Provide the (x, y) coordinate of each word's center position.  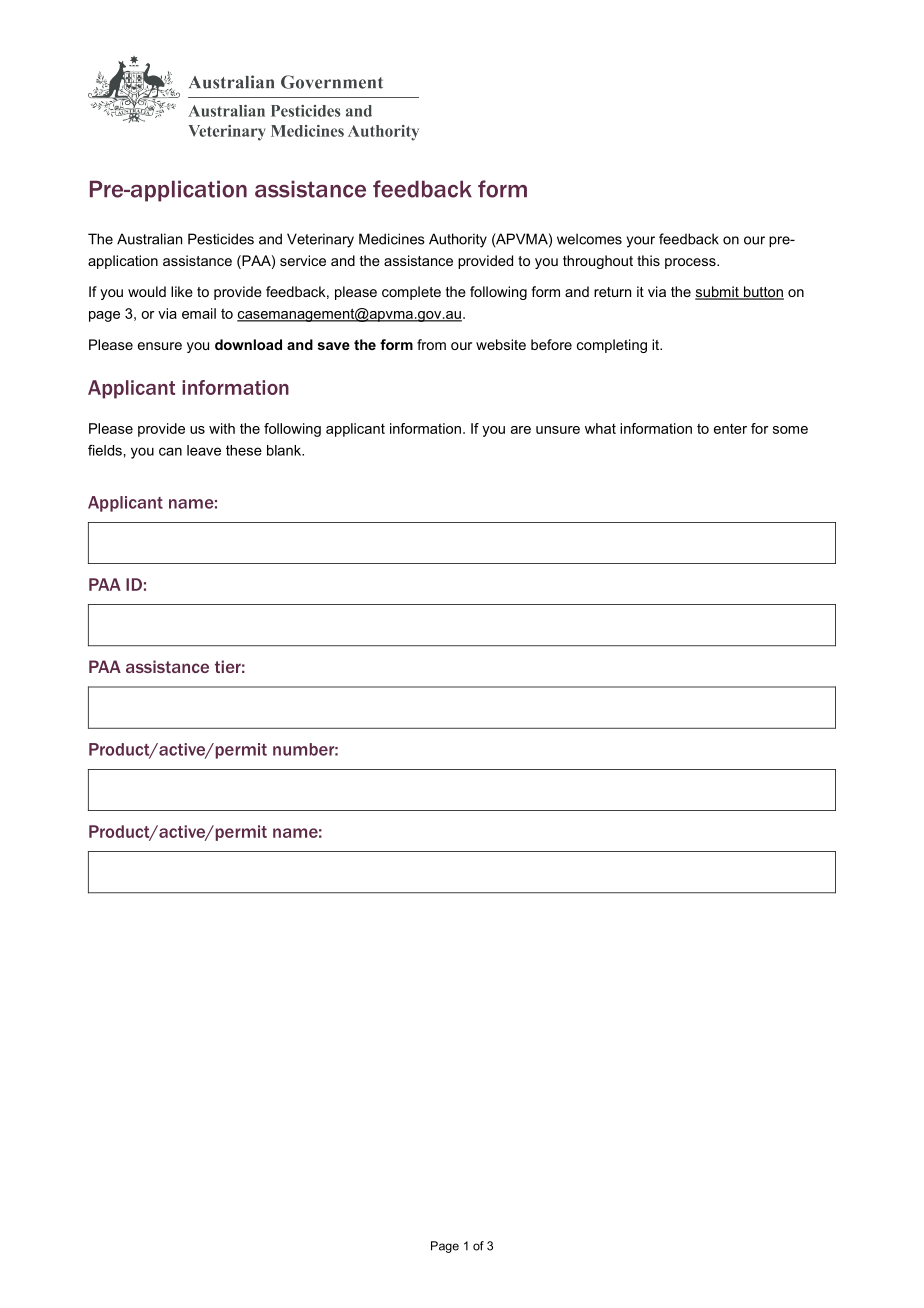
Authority (458, 240)
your (641, 242)
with (222, 428)
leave (204, 450)
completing (612, 346)
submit (718, 293)
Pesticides (221, 239)
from (431, 344)
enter (730, 429)
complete (411, 293)
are (521, 430)
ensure (160, 346)
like (182, 291)
